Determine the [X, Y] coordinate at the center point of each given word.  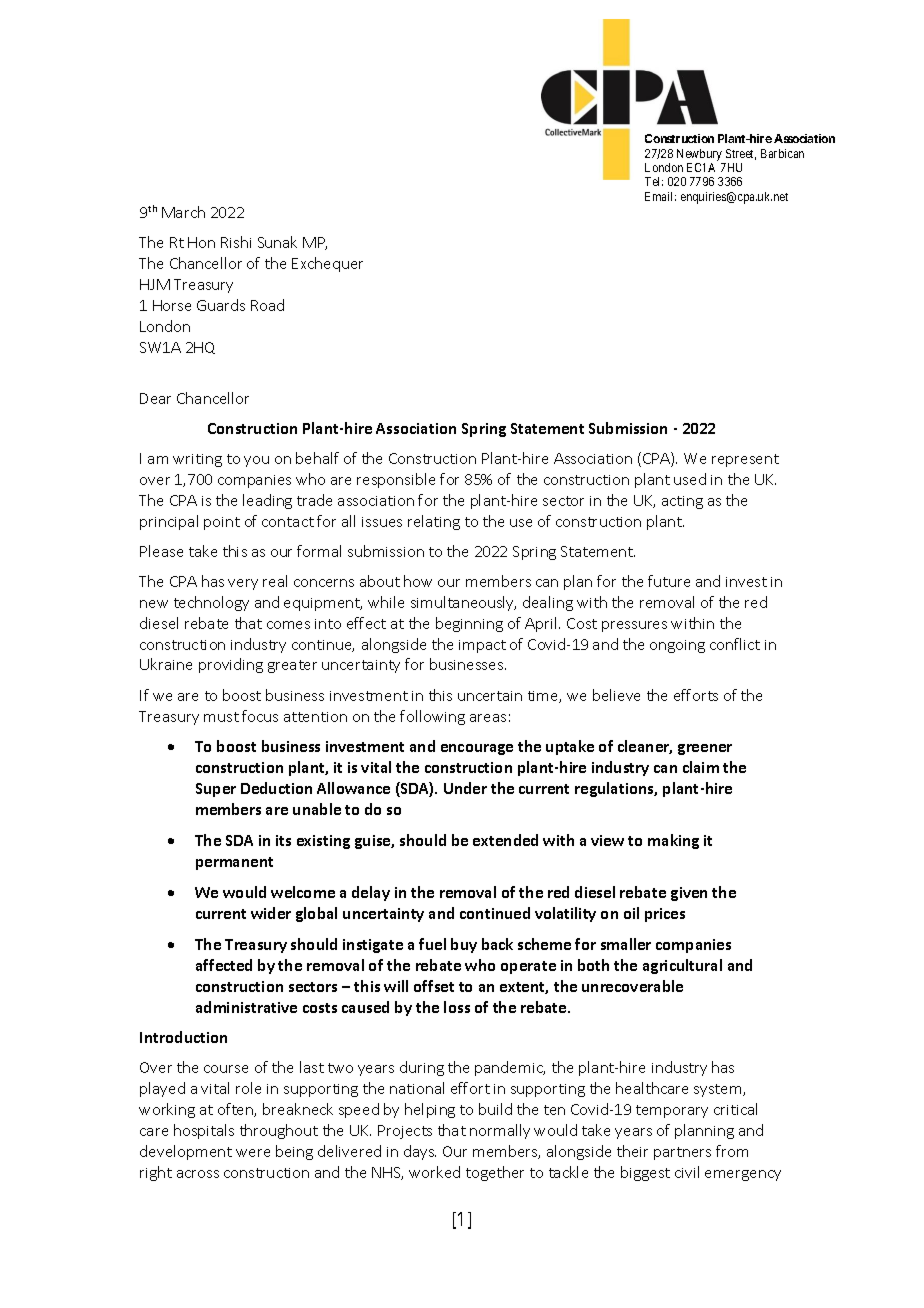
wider [271, 913]
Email [660, 196]
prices [665, 915]
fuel [432, 944]
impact [482, 646]
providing [231, 665]
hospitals [204, 1131]
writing [197, 460]
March [183, 212]
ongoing [677, 646]
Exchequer [327, 264]
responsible [396, 480]
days [420, 1152]
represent [745, 460]
